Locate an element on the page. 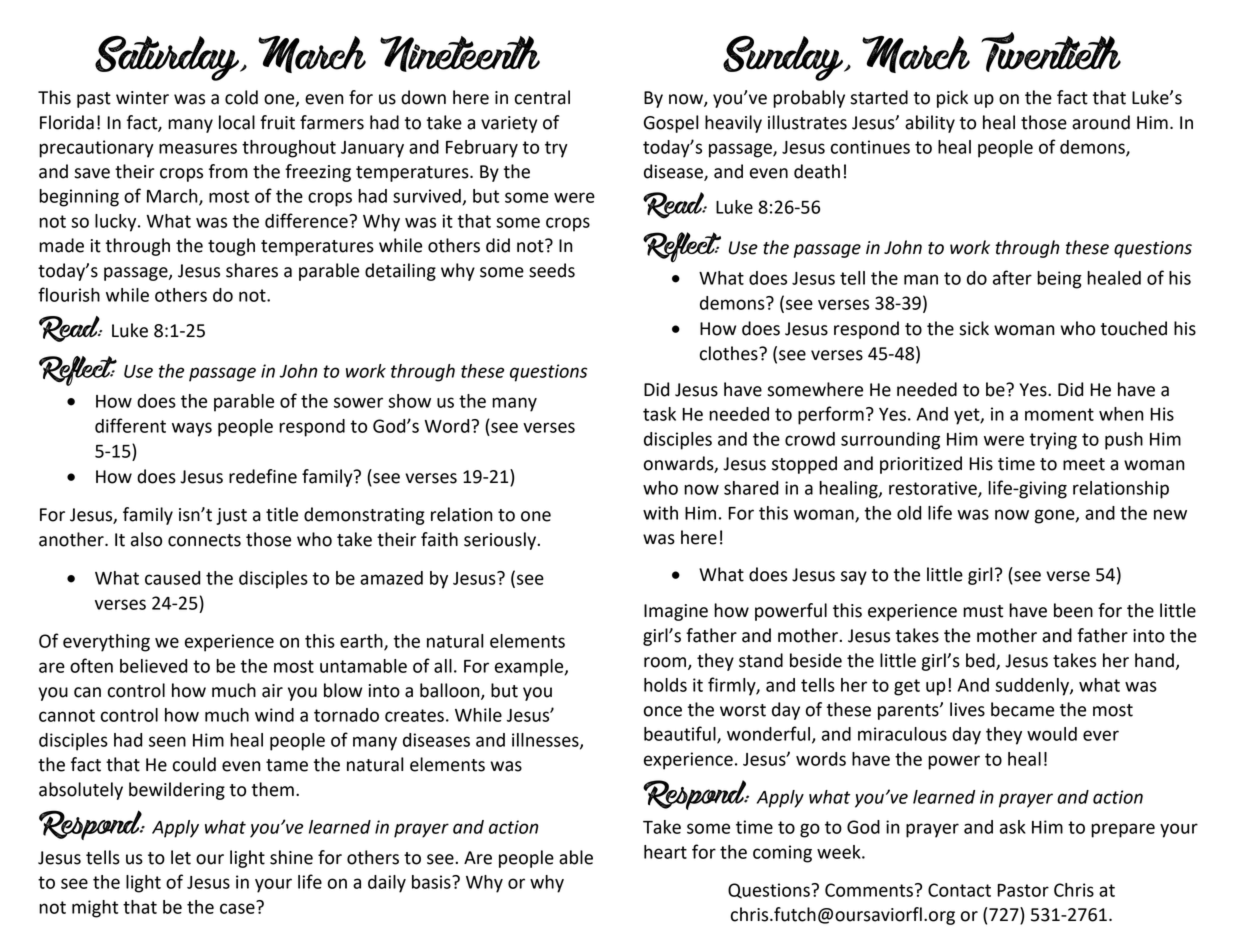  Twentieth is located at coordinates (1051, 52).
